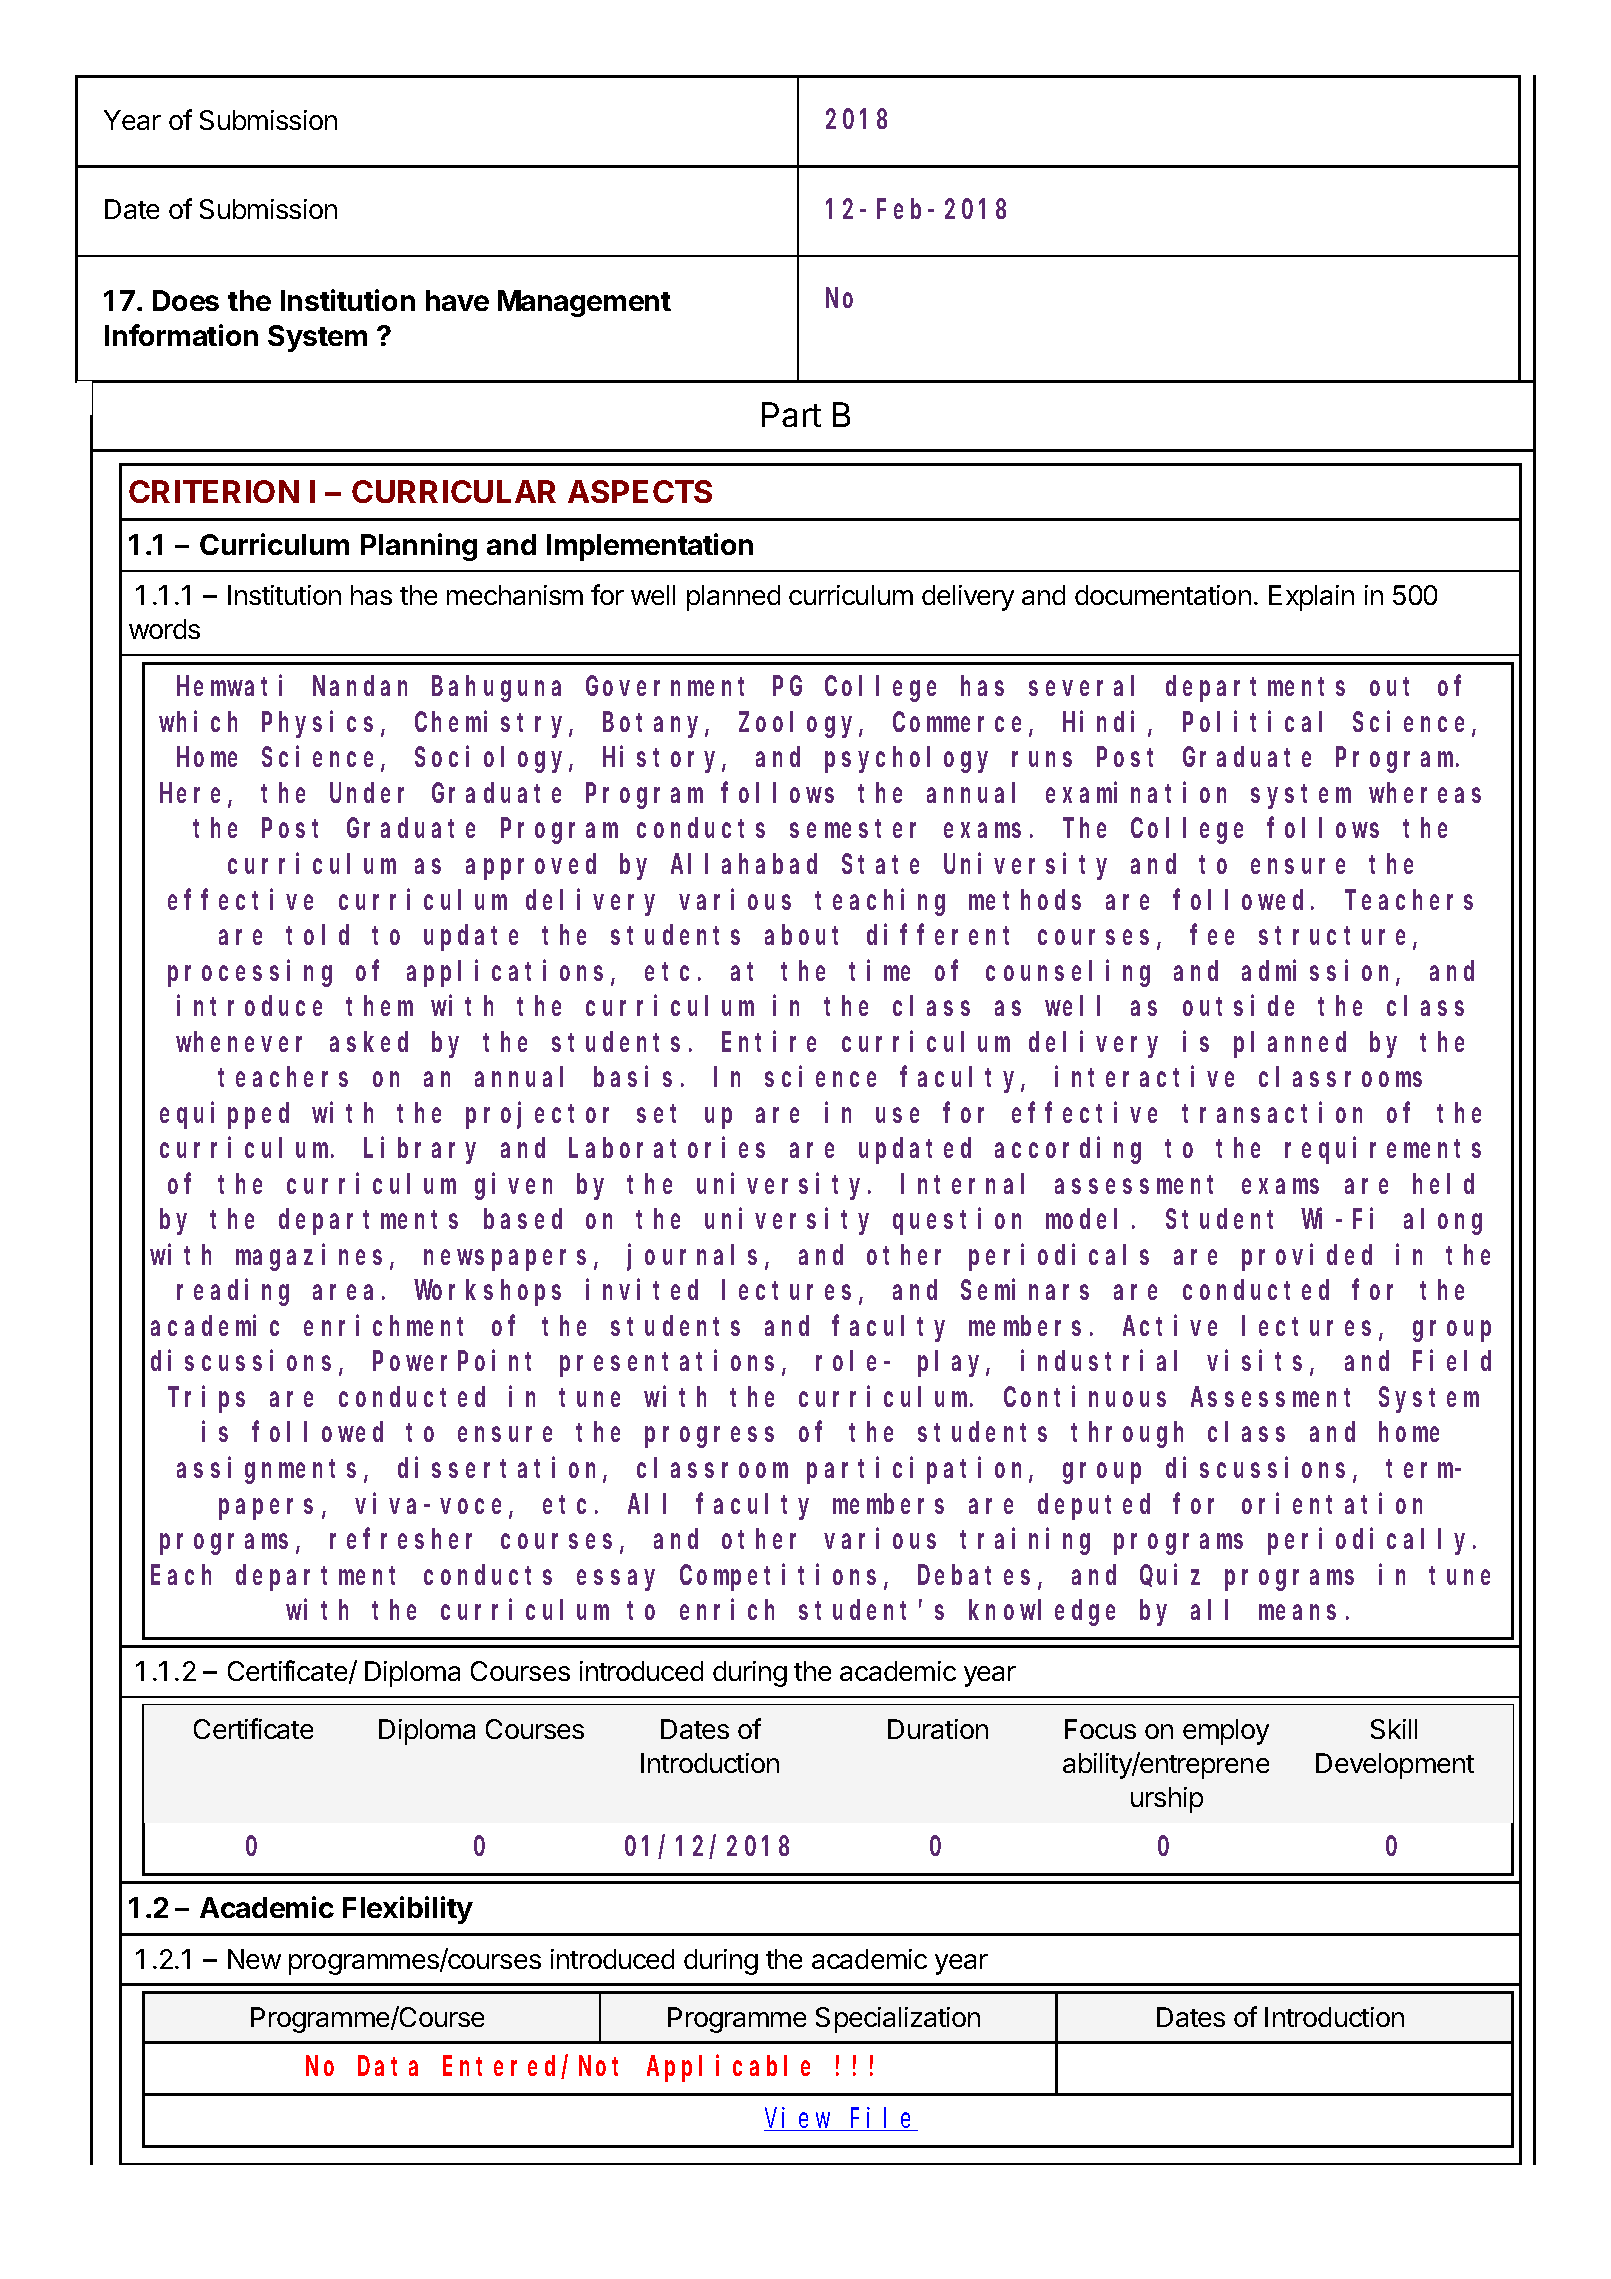 The image size is (1611, 2279). What do you see at coordinates (1307, 1257) in the screenshot?
I see `provided` at bounding box center [1307, 1257].
